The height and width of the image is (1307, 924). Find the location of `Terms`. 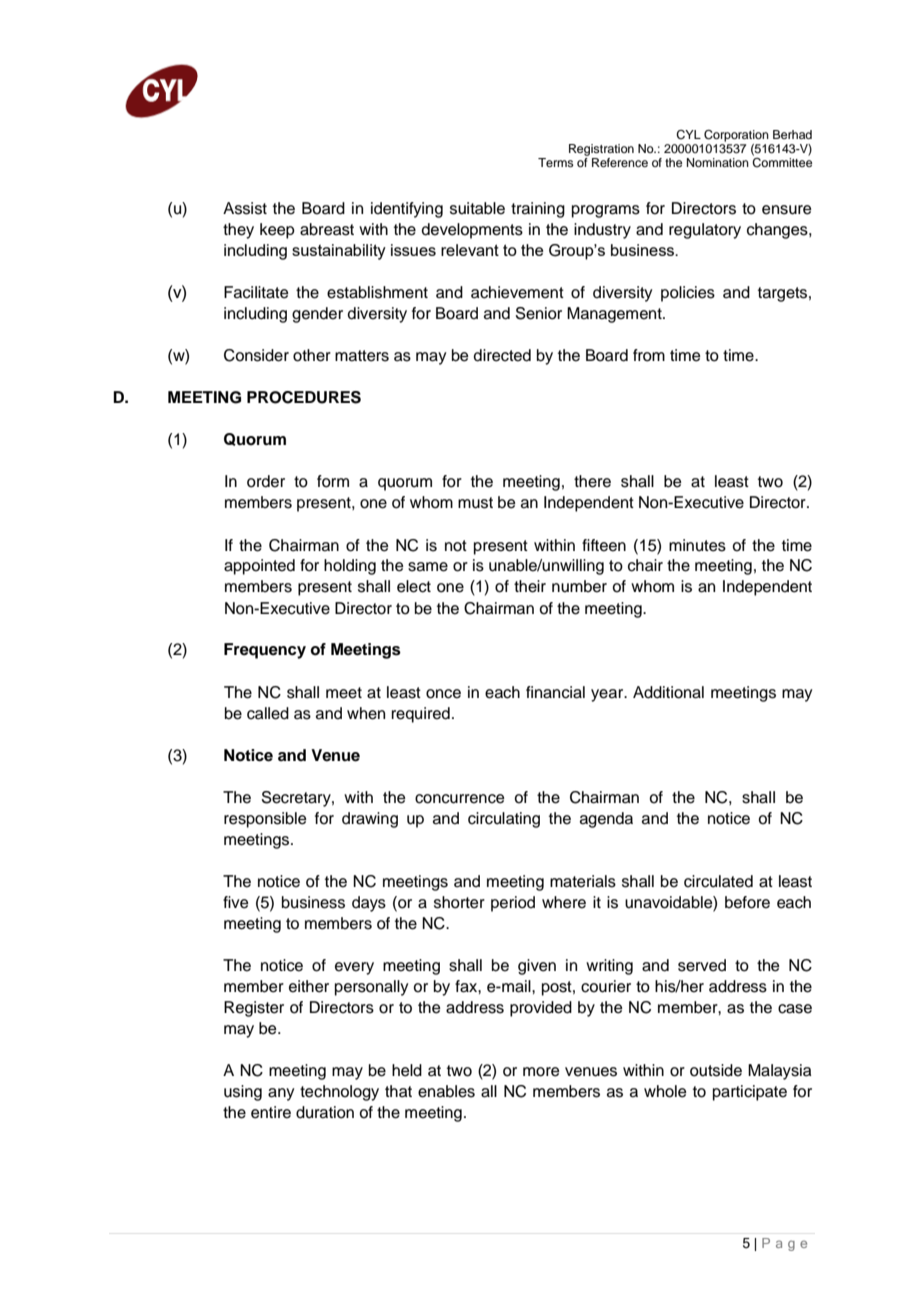

Terms is located at coordinates (556, 162).
